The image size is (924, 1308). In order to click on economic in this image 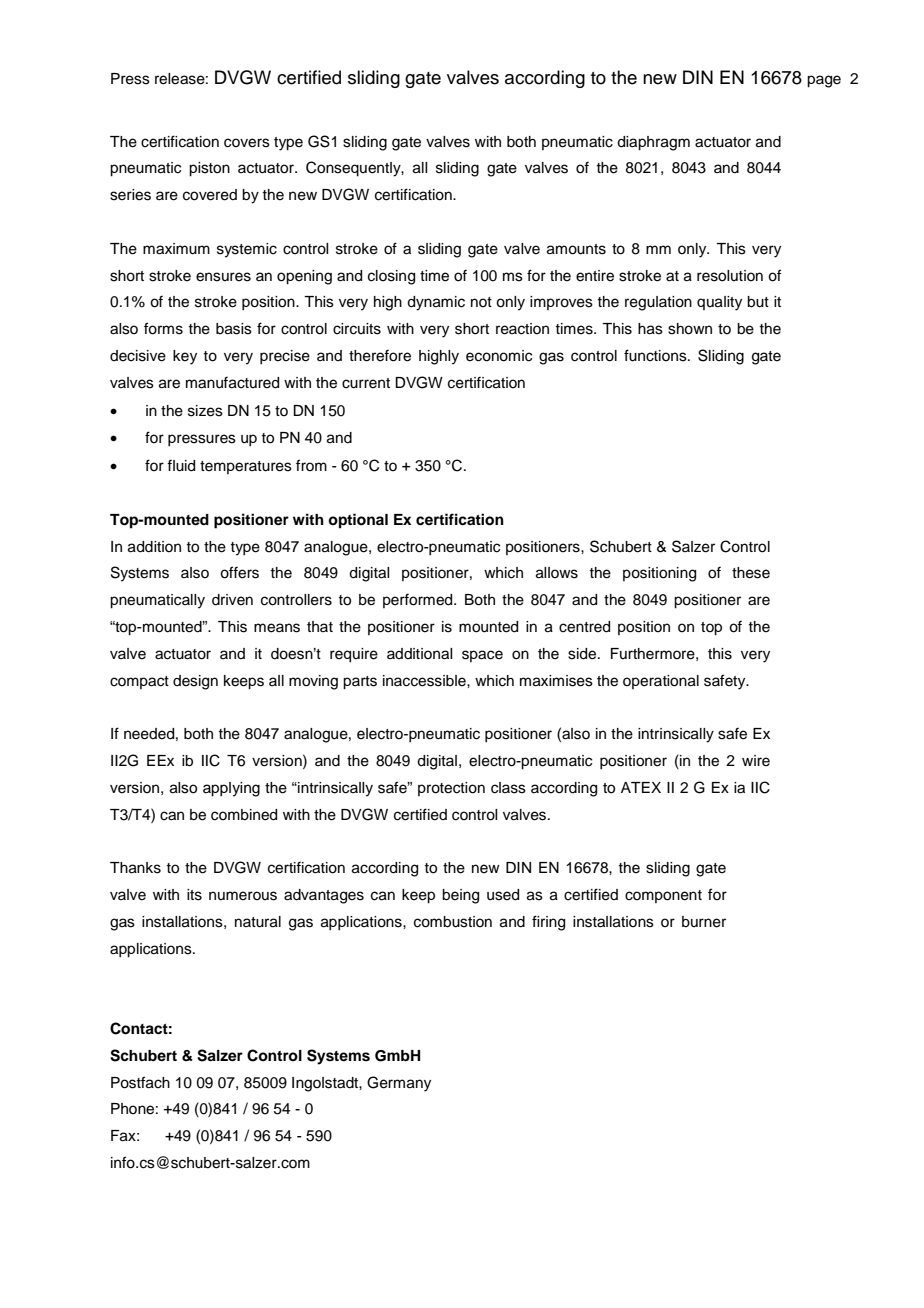, I will do `click(499, 356)`.
